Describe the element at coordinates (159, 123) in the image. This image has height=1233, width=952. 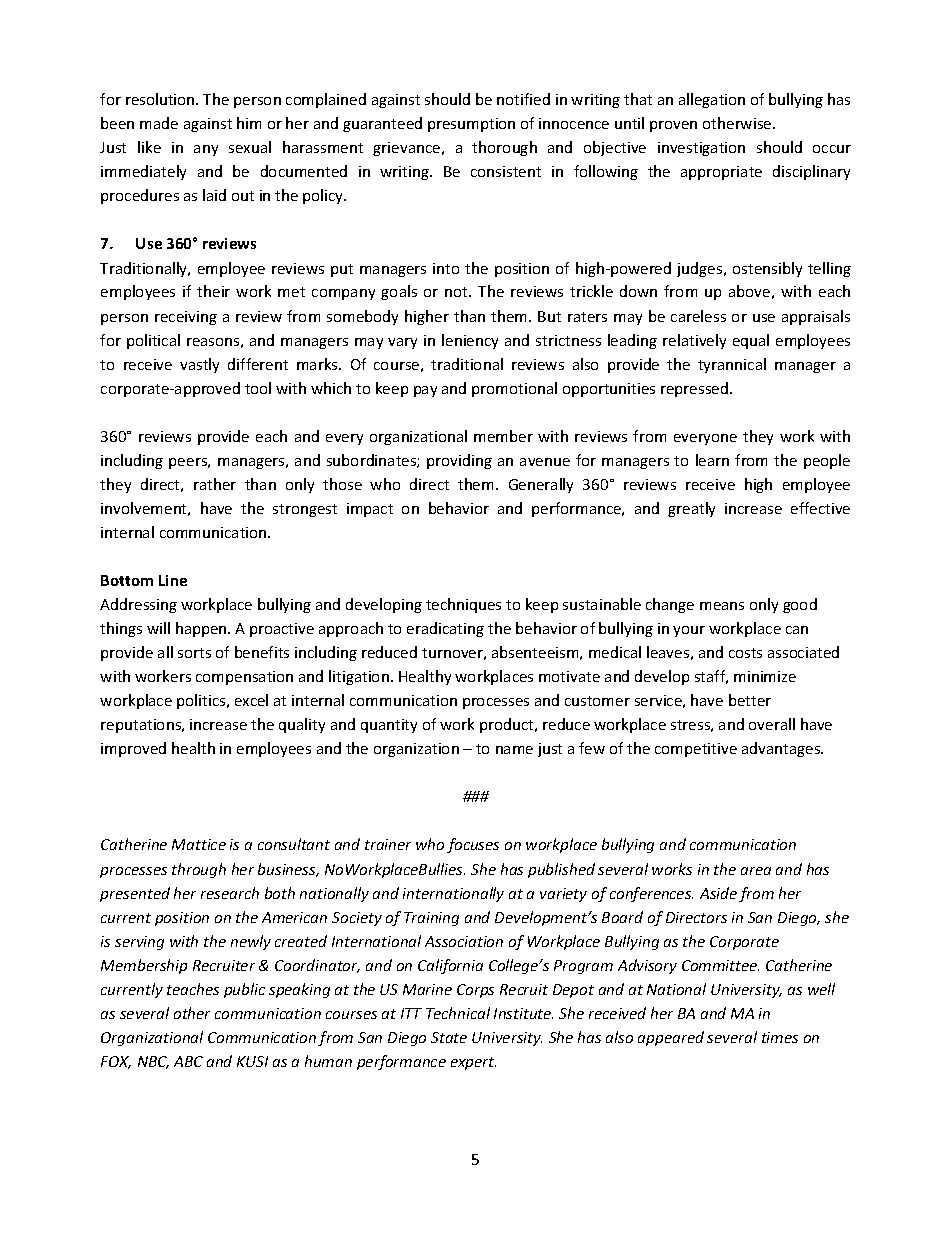
I see `made` at that location.
